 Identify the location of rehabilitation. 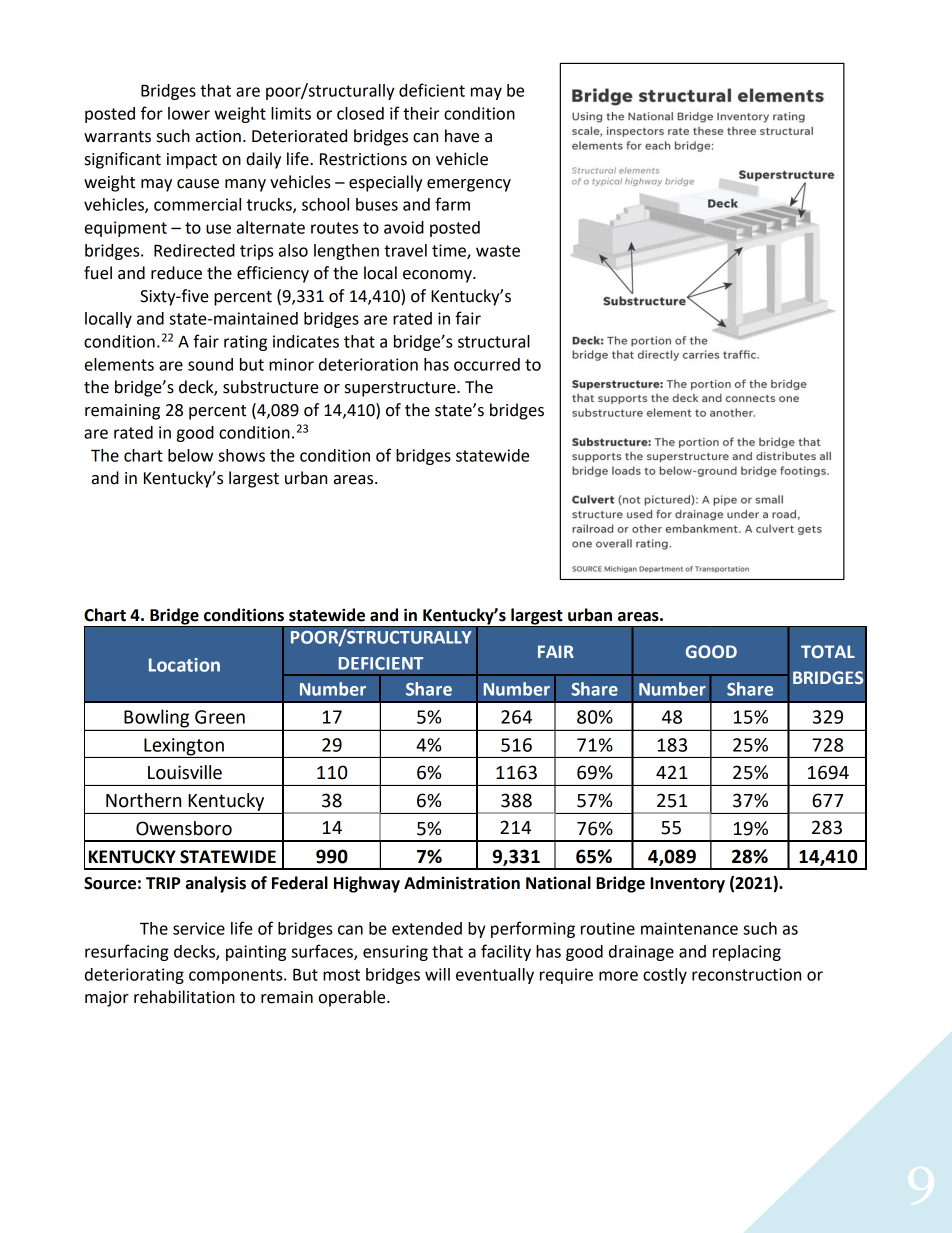
(184, 997).
